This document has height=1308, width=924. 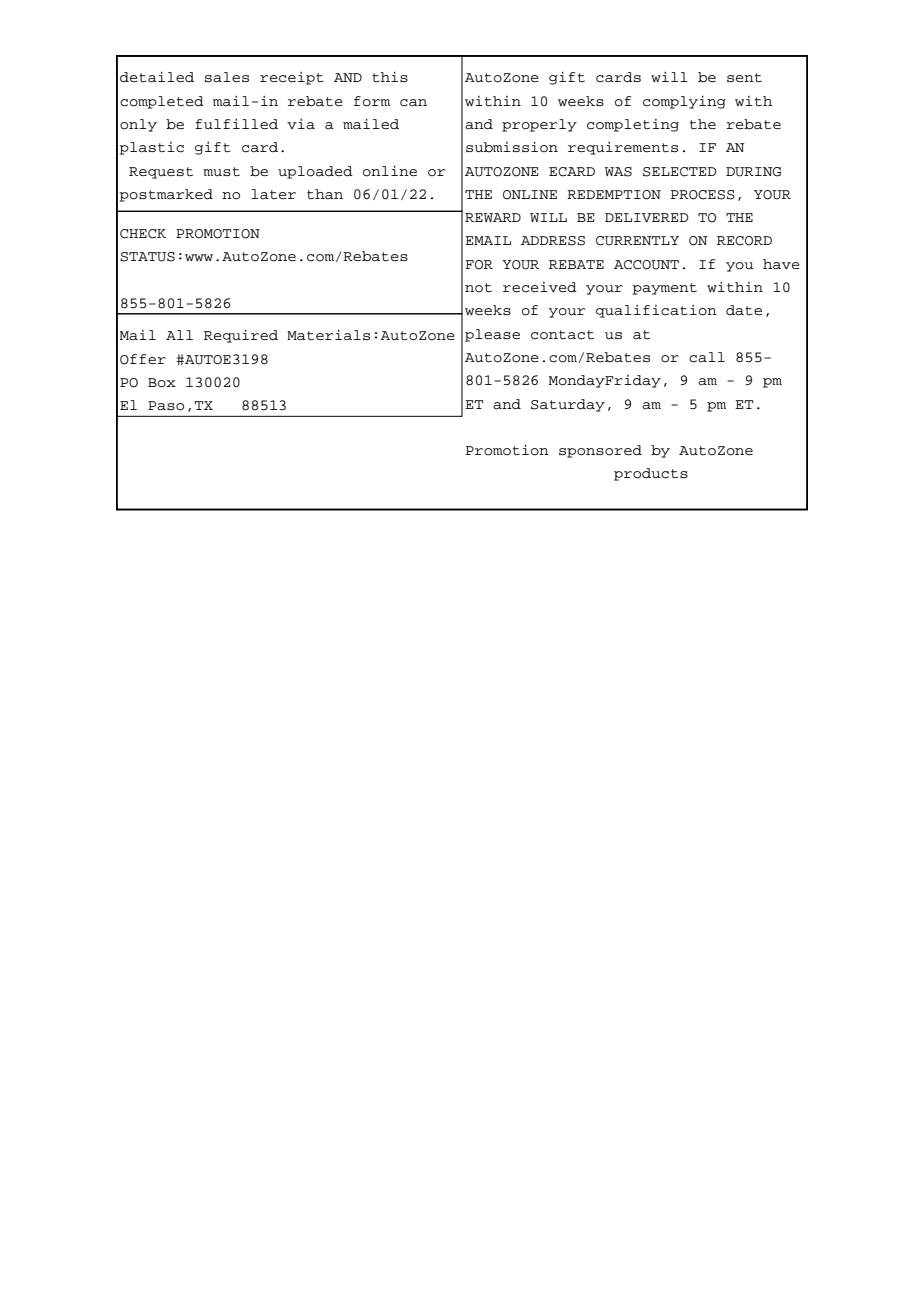 What do you see at coordinates (684, 102) in the document?
I see `complying` at bounding box center [684, 102].
